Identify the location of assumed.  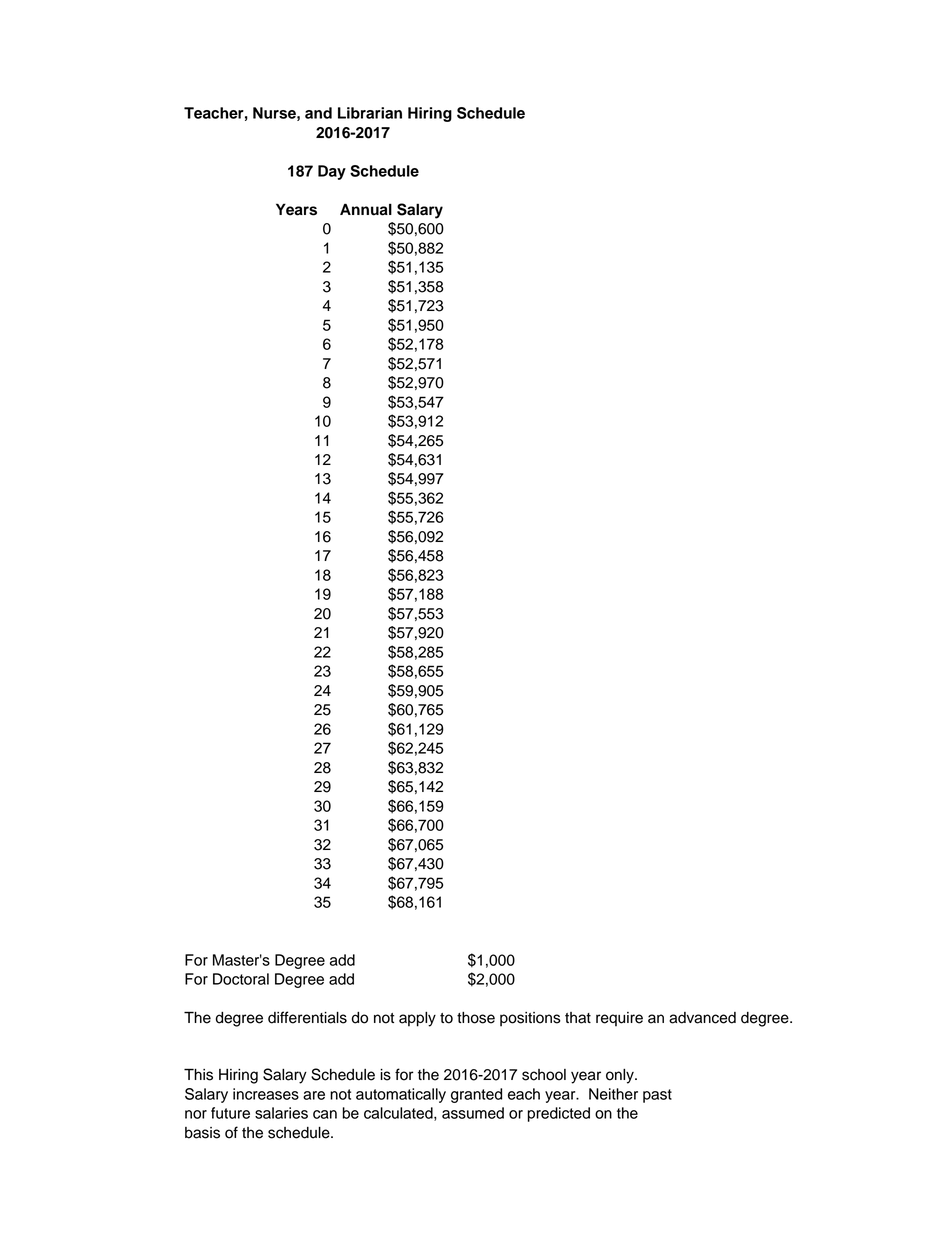
(473, 1113).
